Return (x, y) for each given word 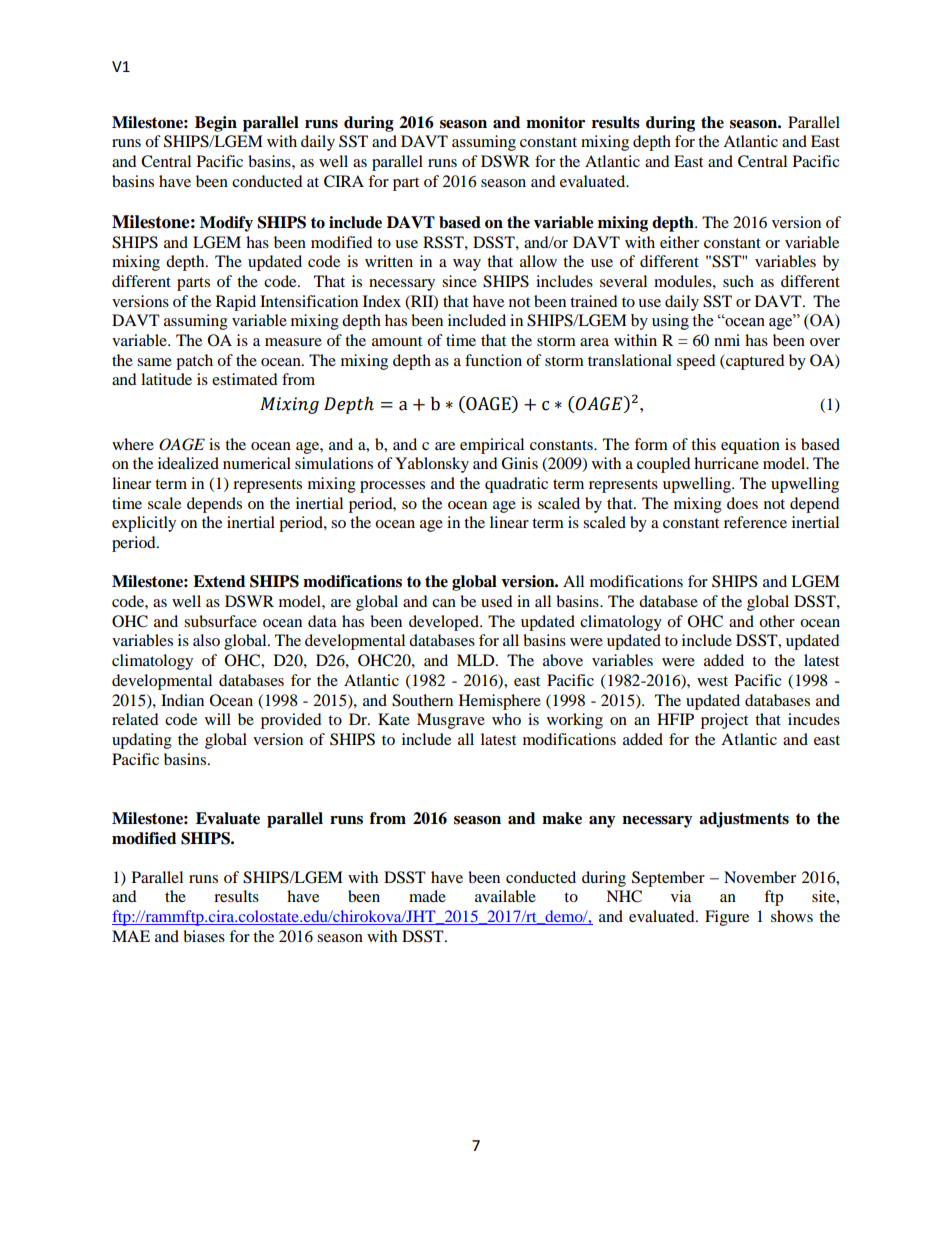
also (206, 640)
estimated (245, 379)
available (505, 896)
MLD (477, 660)
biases (204, 936)
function (493, 360)
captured (754, 362)
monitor (555, 122)
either (679, 242)
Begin (216, 124)
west (712, 681)
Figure (727, 918)
